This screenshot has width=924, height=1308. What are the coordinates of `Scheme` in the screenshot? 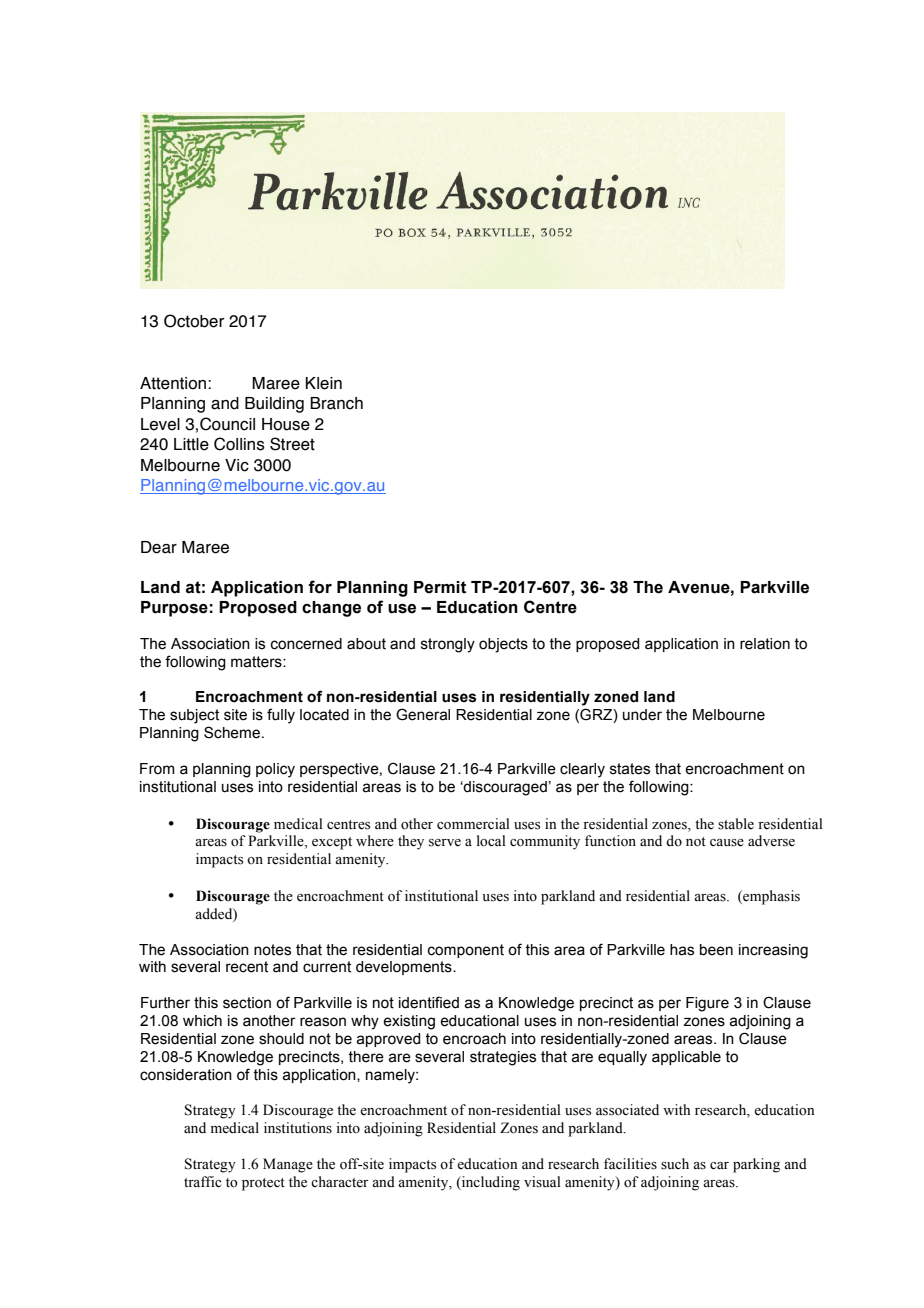 It's located at (233, 732).
